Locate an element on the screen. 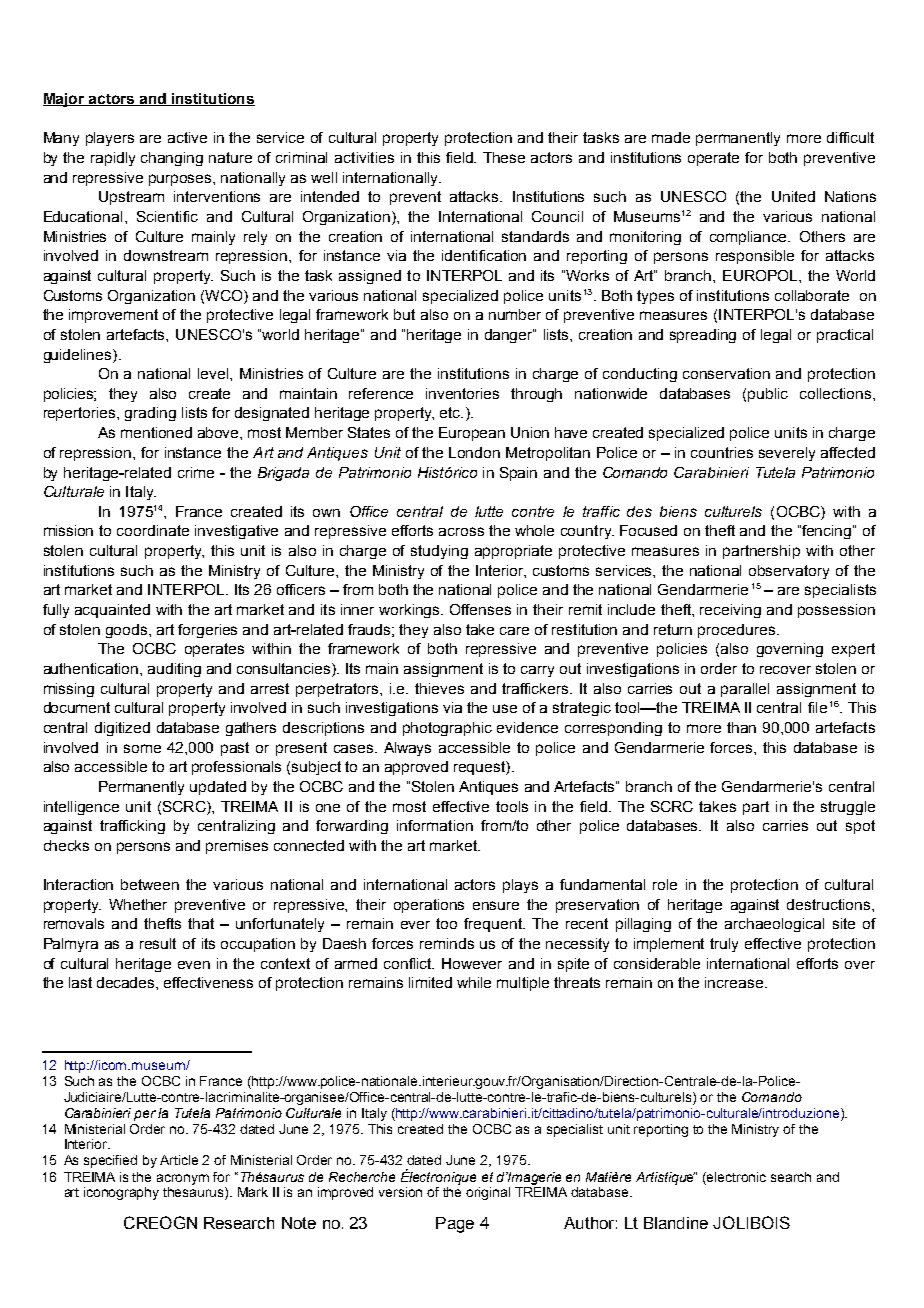  These is located at coordinates (504, 157).
